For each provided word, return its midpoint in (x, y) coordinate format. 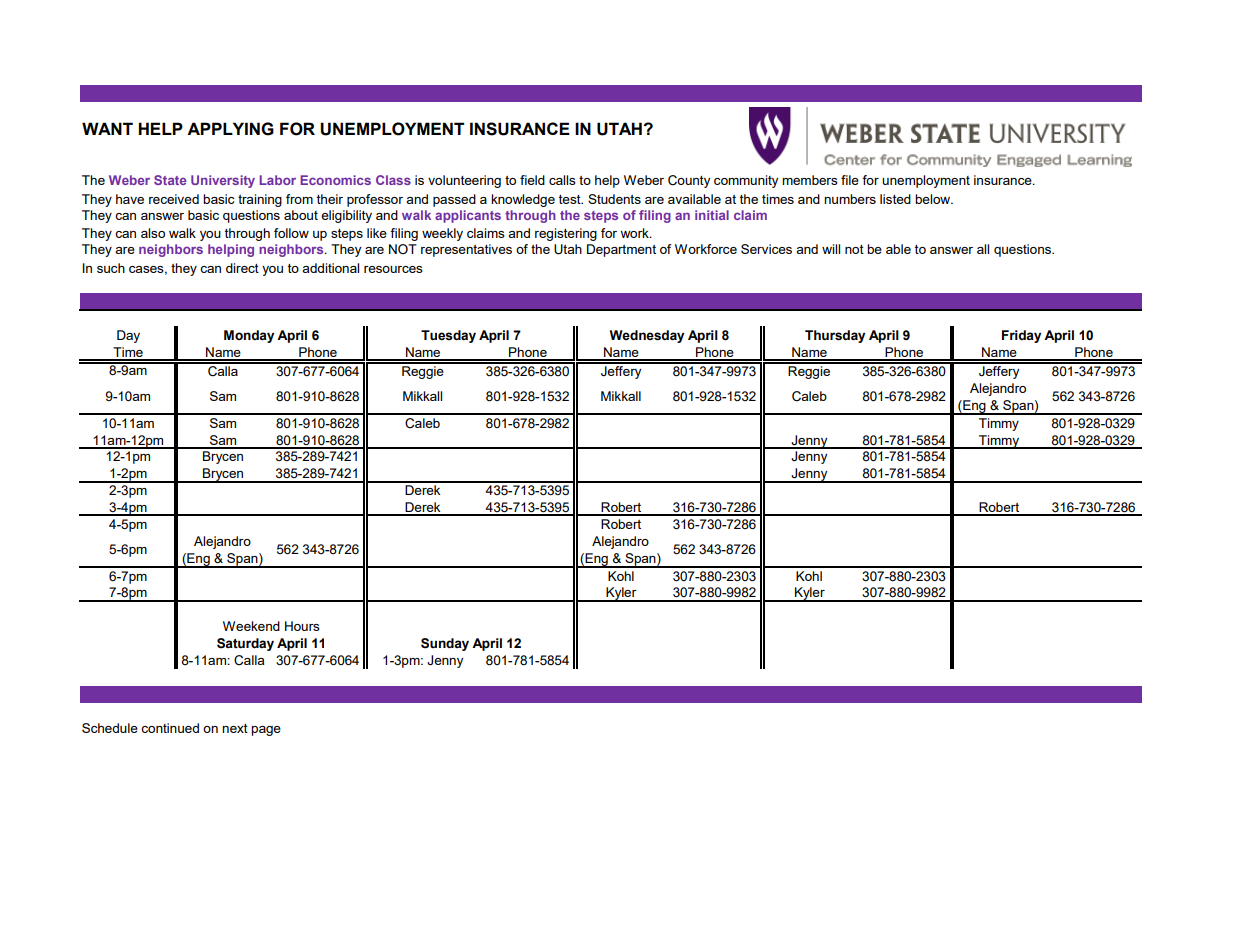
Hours (302, 626)
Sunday (445, 644)
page (266, 731)
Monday (249, 336)
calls (562, 180)
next (235, 728)
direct (242, 268)
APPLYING (230, 129)
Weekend (251, 626)
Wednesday (646, 336)
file (850, 180)
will (831, 249)
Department (621, 250)
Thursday (835, 336)
